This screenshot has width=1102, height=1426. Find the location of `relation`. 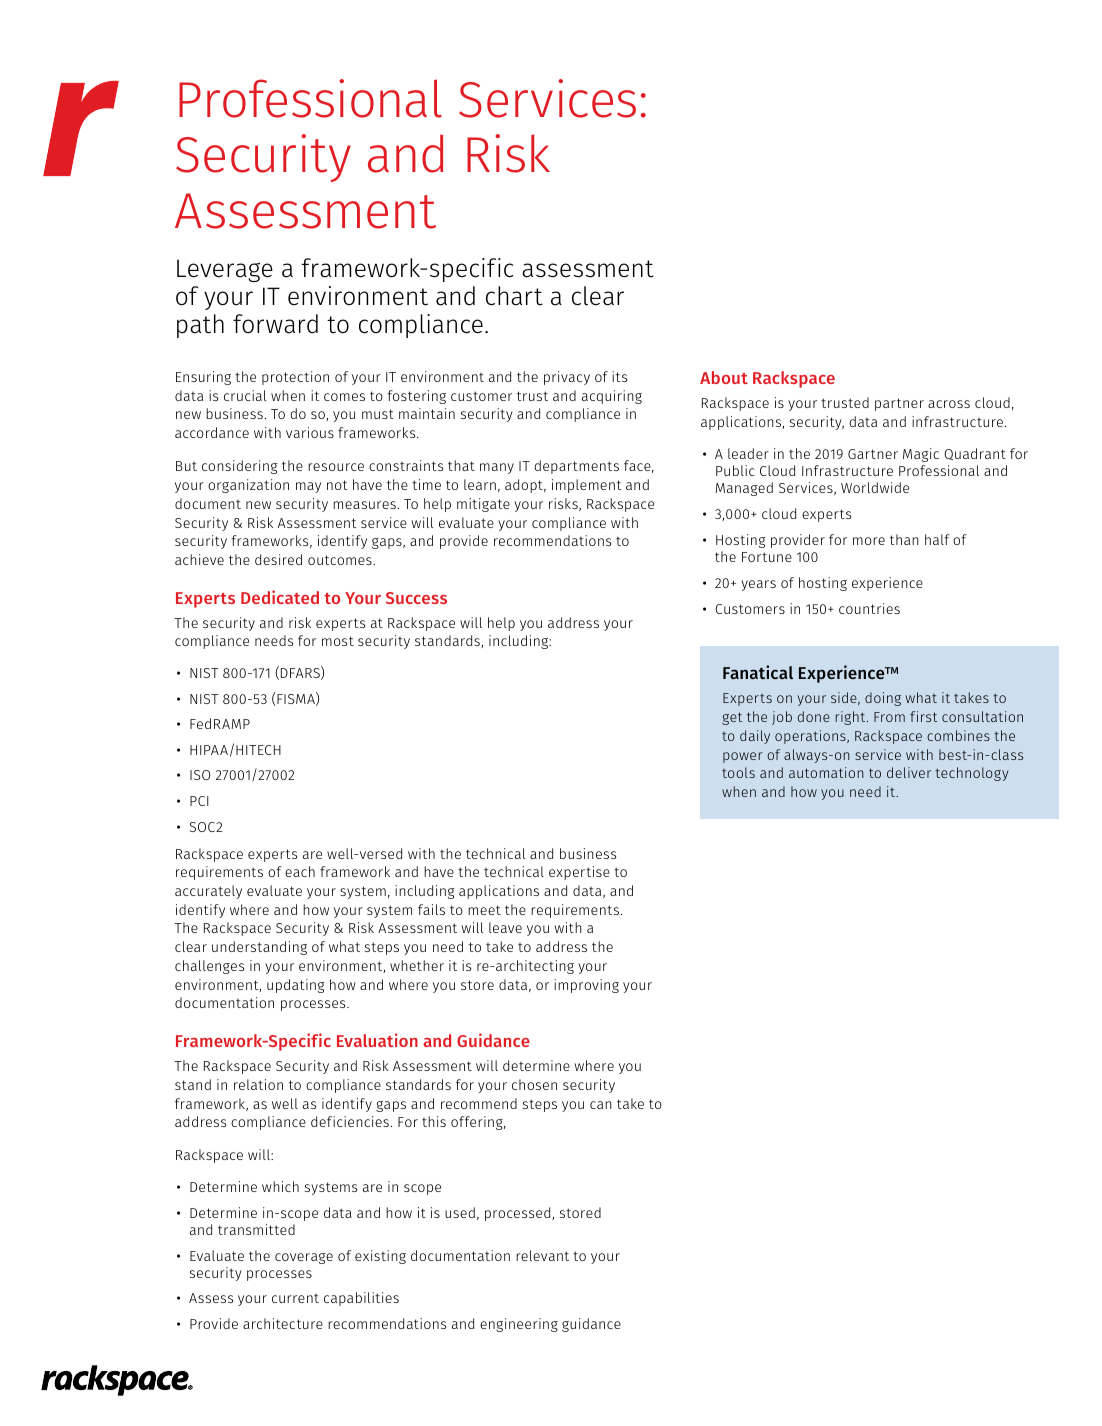

relation is located at coordinates (258, 1084).
